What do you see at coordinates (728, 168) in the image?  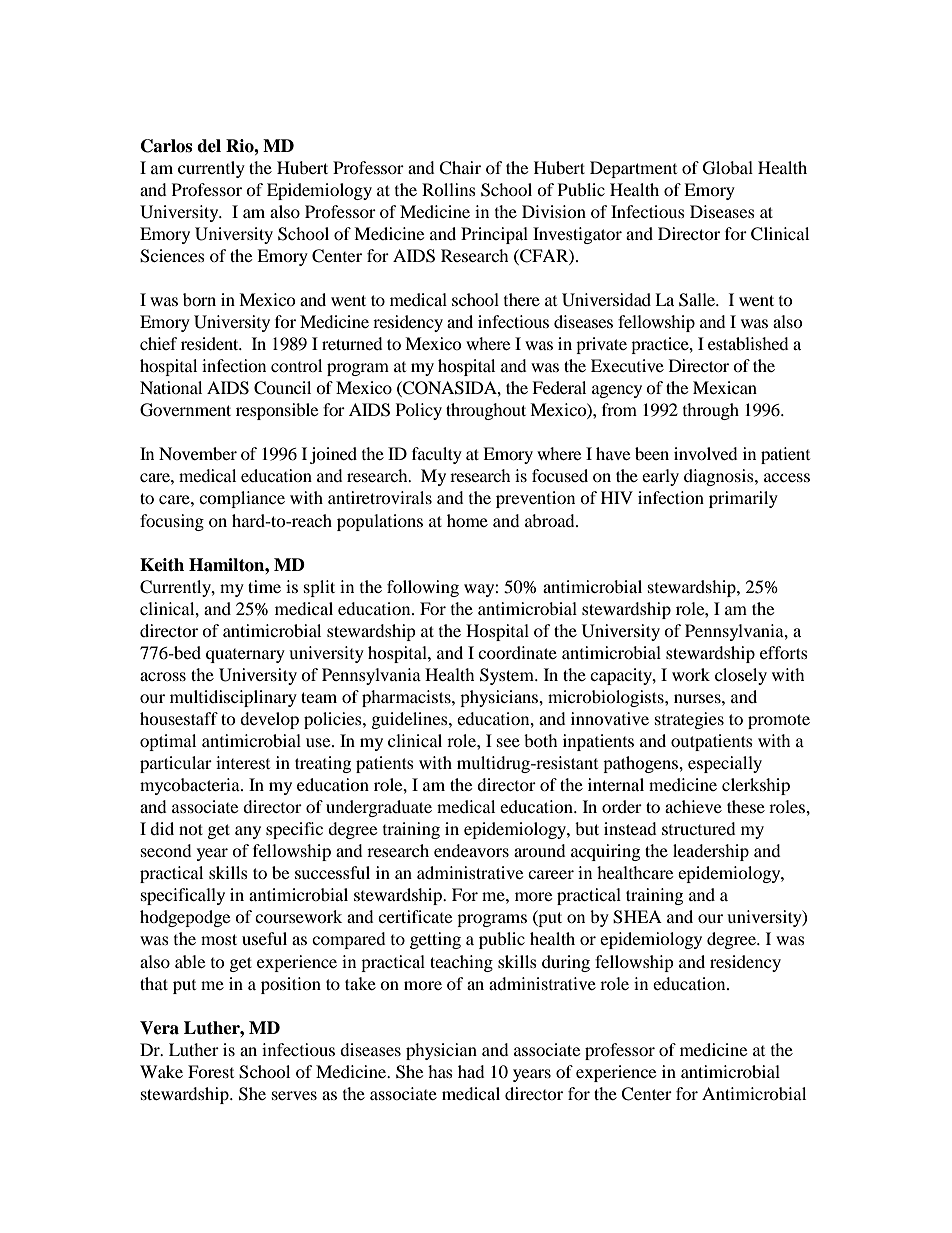 I see `Global` at bounding box center [728, 168].
